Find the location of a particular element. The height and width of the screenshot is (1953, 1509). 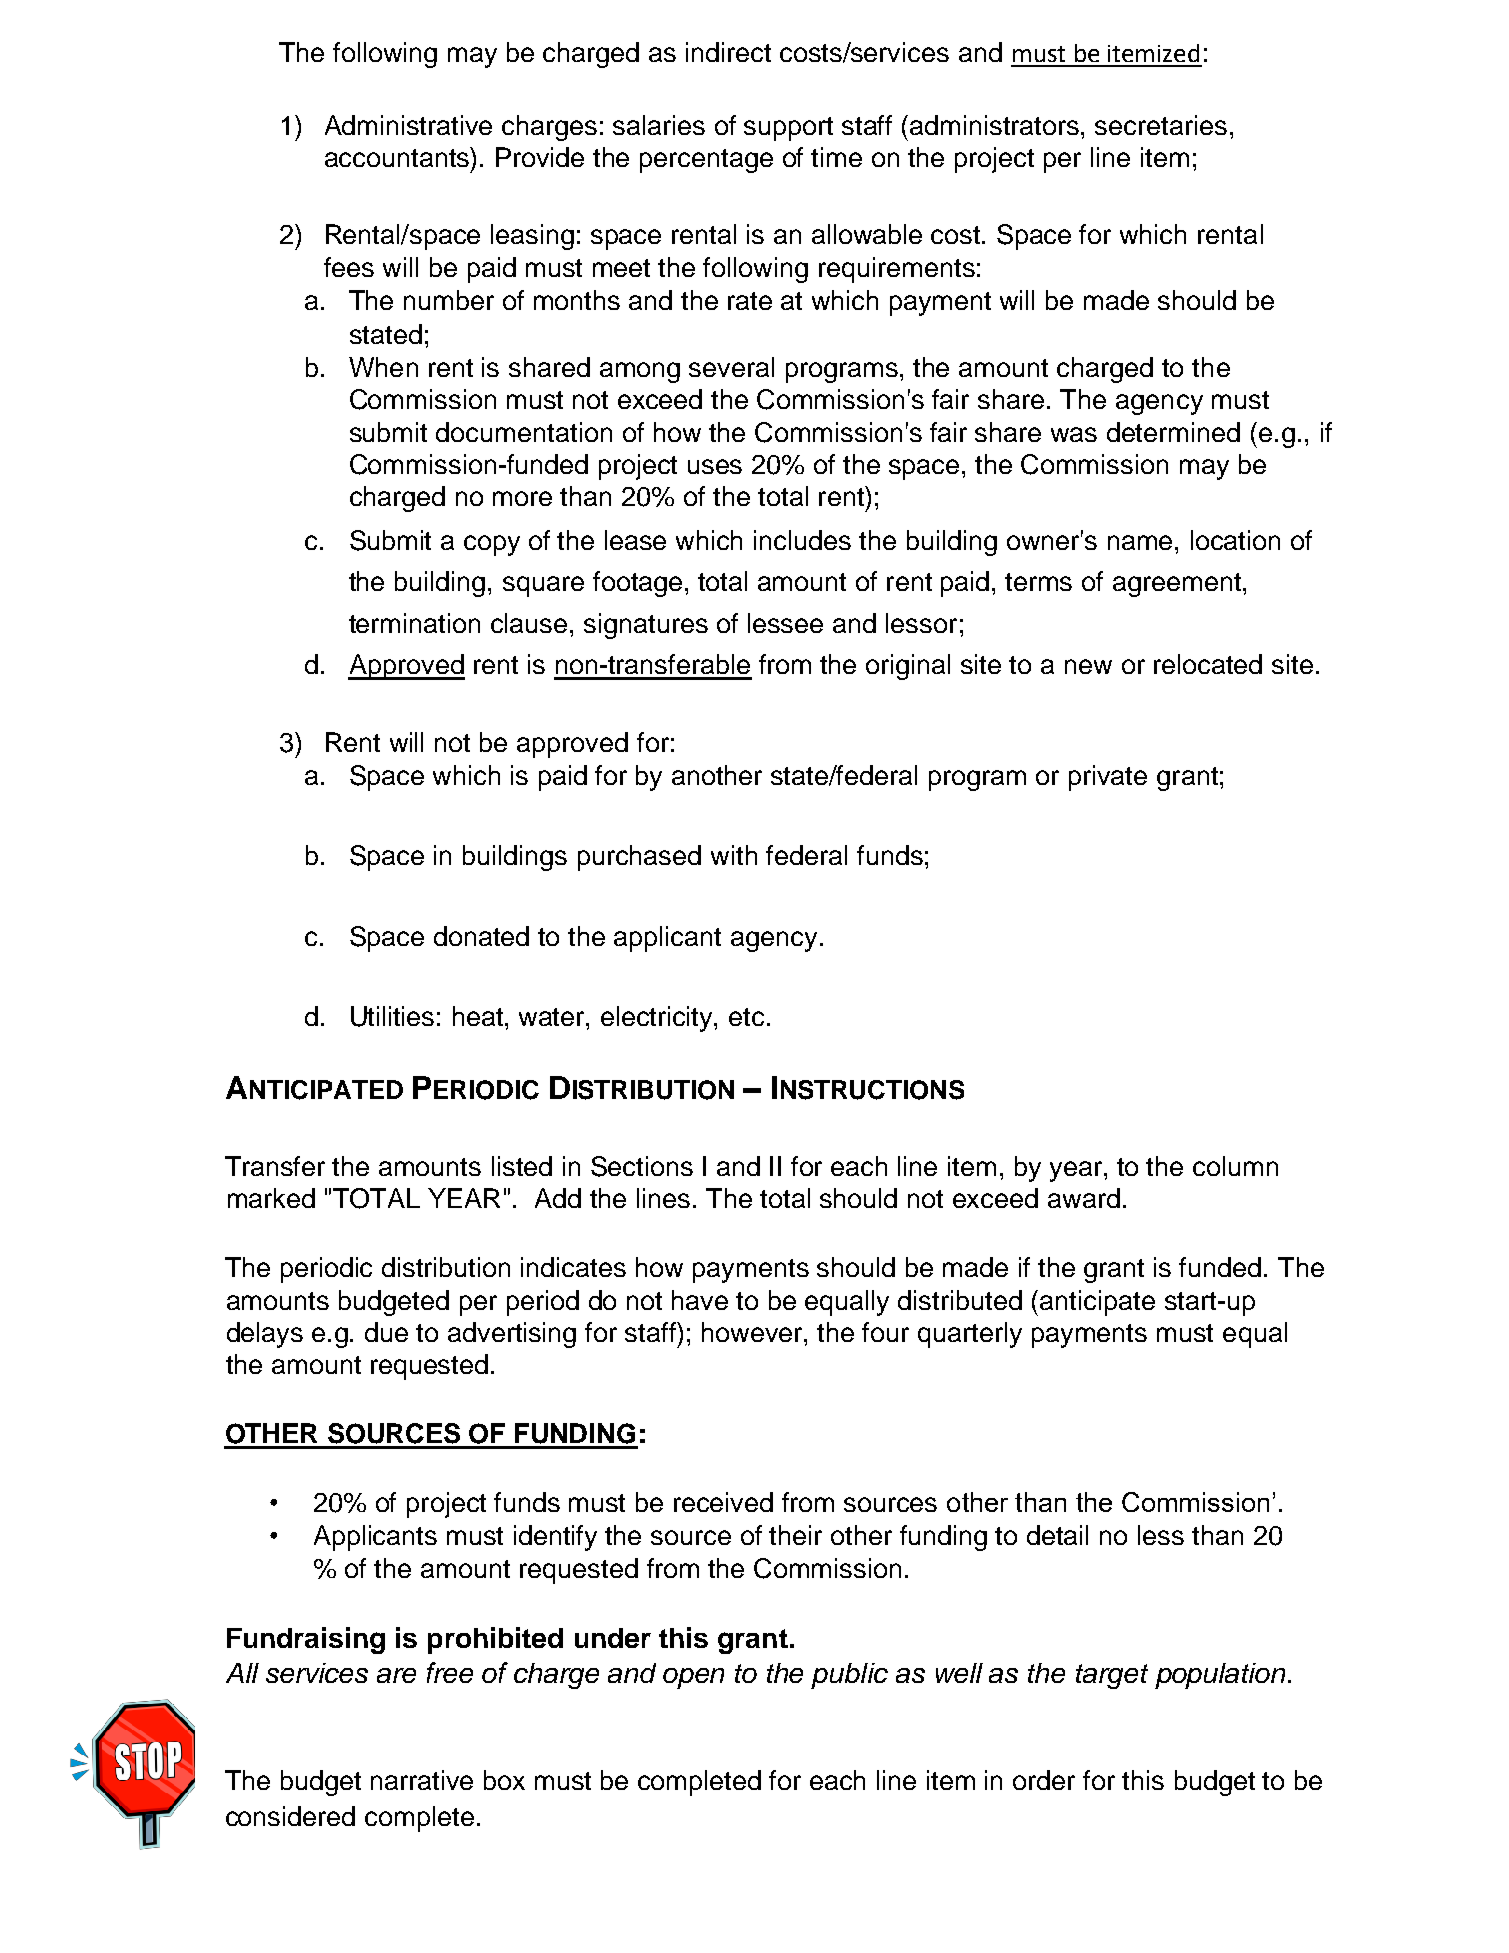

Administrative is located at coordinates (408, 125).
